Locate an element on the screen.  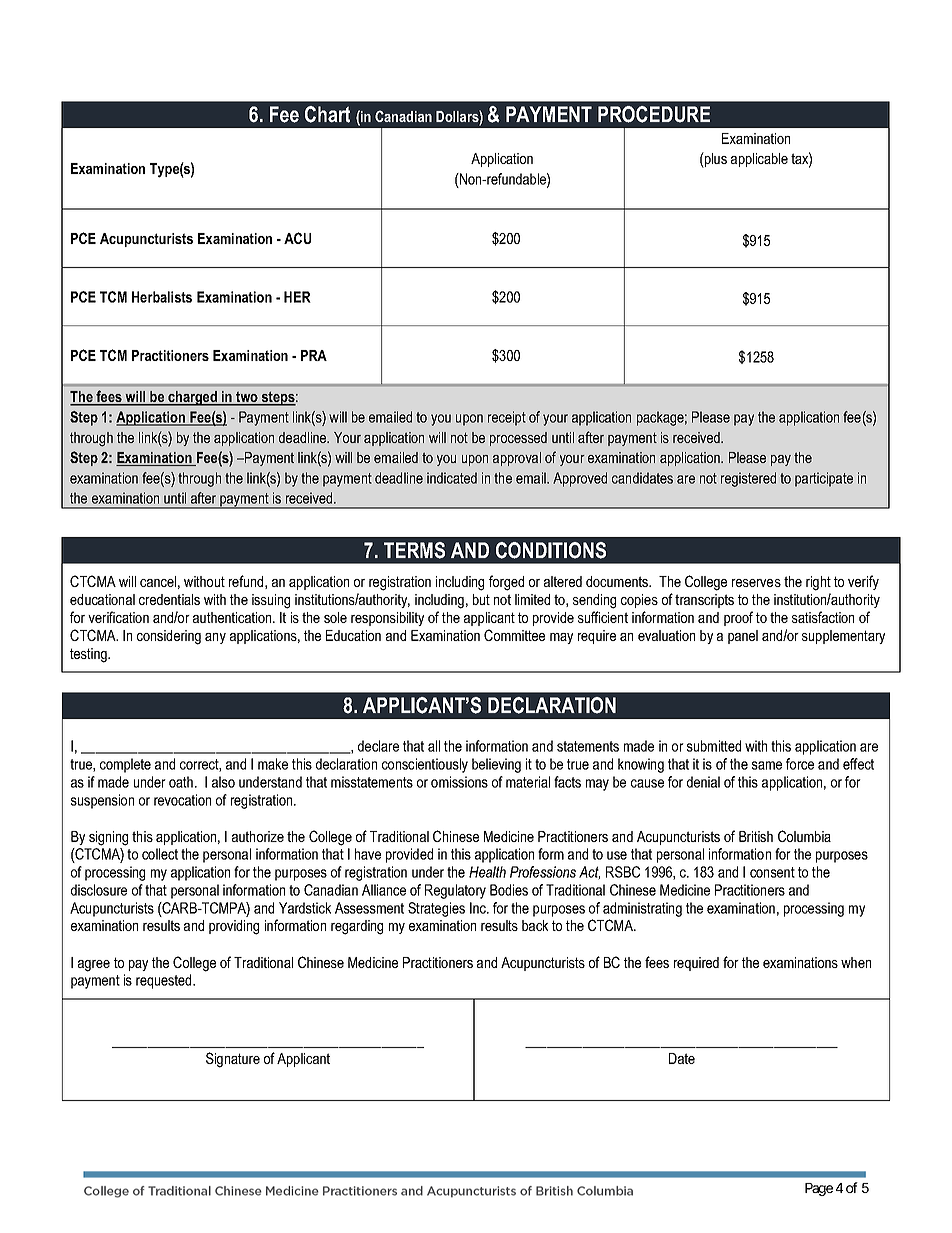
Chart is located at coordinates (327, 114).
